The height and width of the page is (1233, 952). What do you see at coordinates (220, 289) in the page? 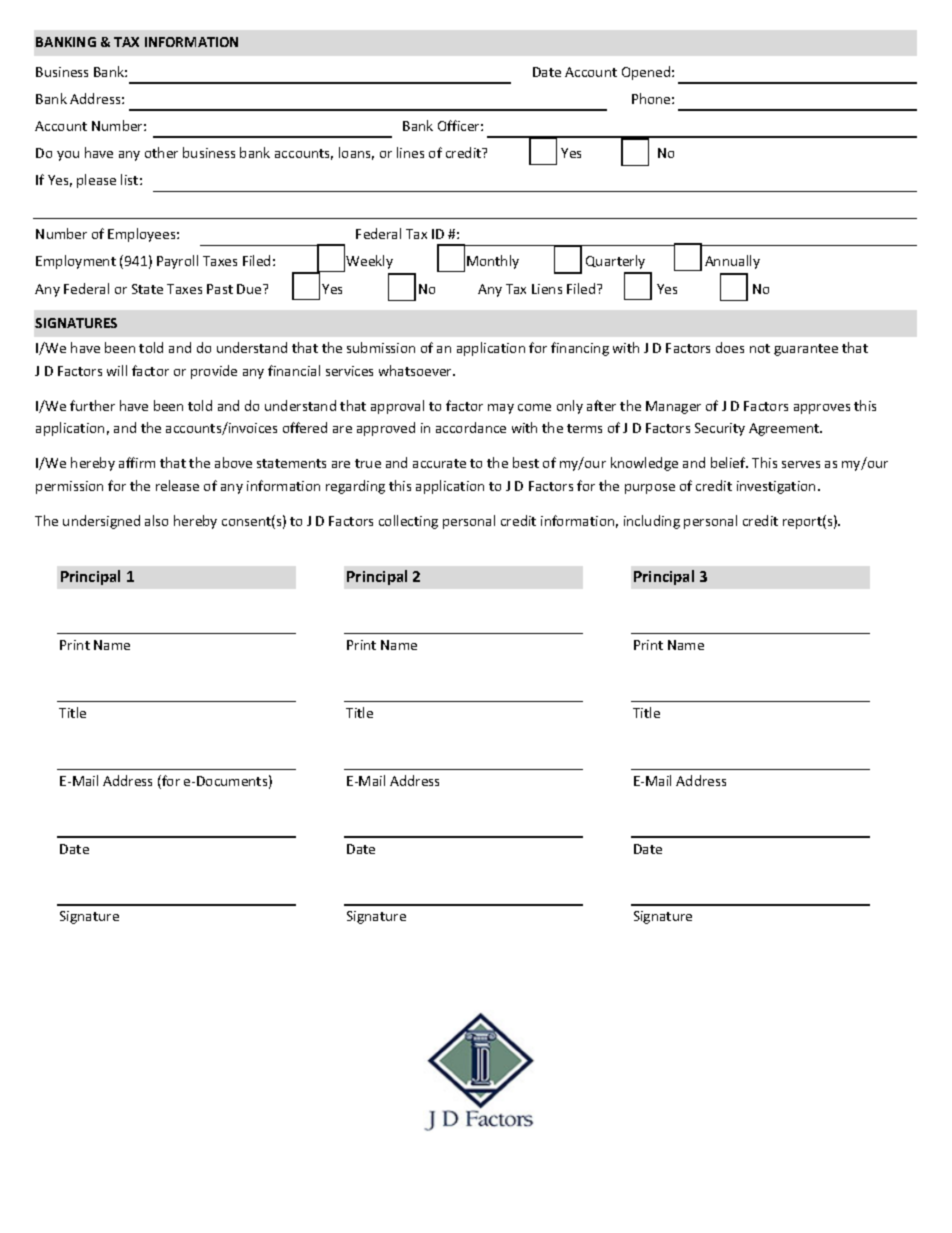
I see `Past` at bounding box center [220, 289].
